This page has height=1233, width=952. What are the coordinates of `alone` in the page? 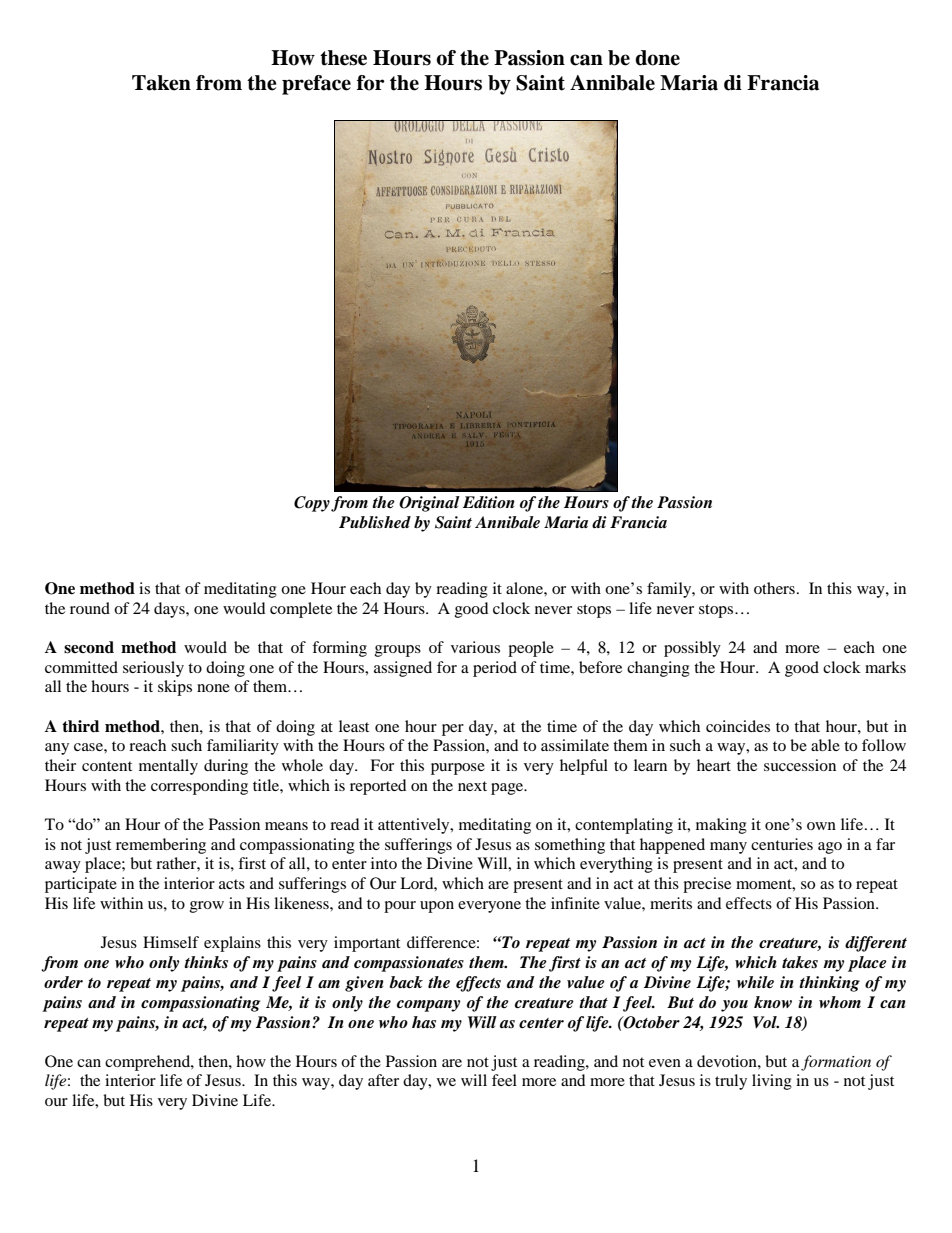 It's located at (525, 588).
